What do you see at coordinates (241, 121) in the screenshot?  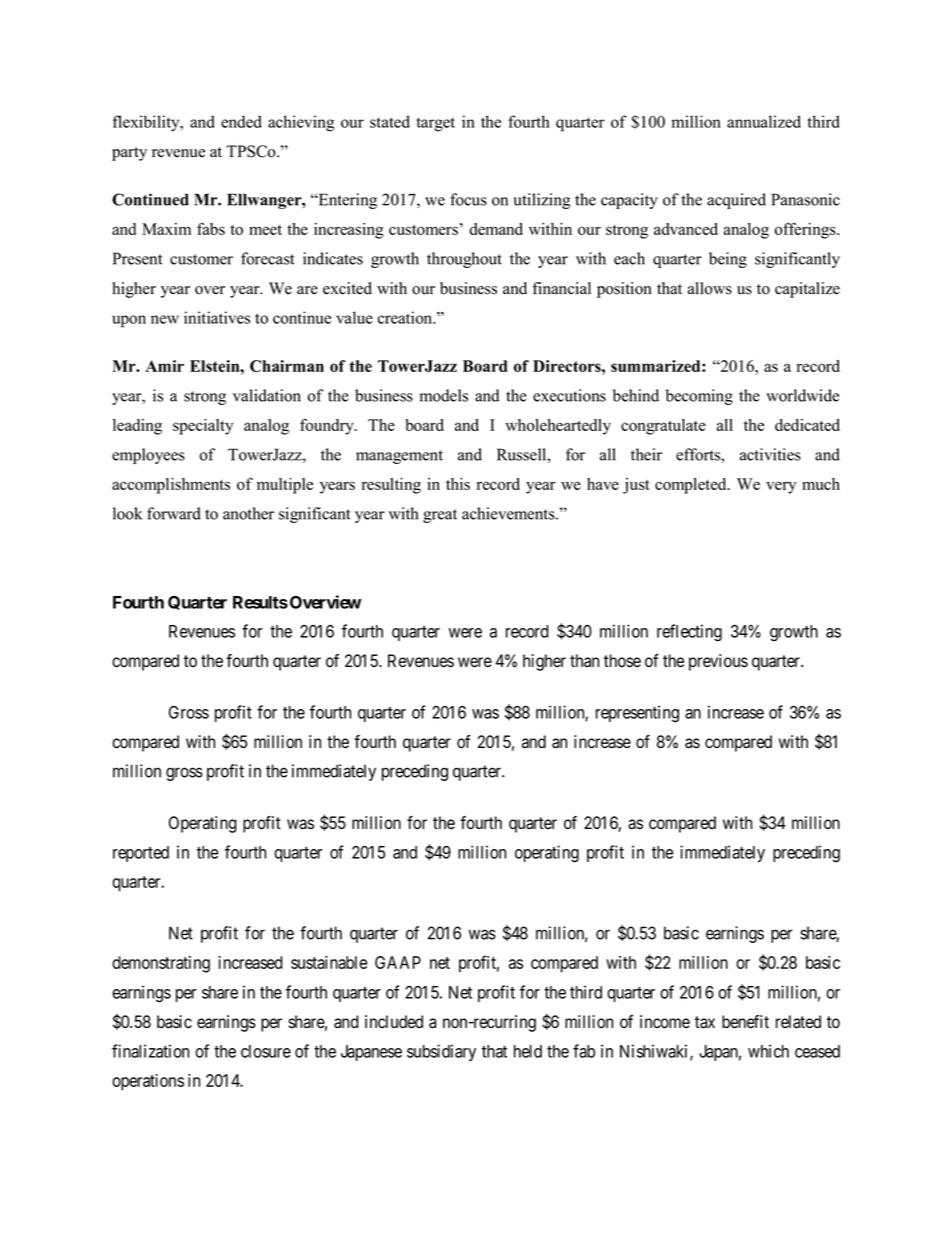 I see `ended` at bounding box center [241, 121].
